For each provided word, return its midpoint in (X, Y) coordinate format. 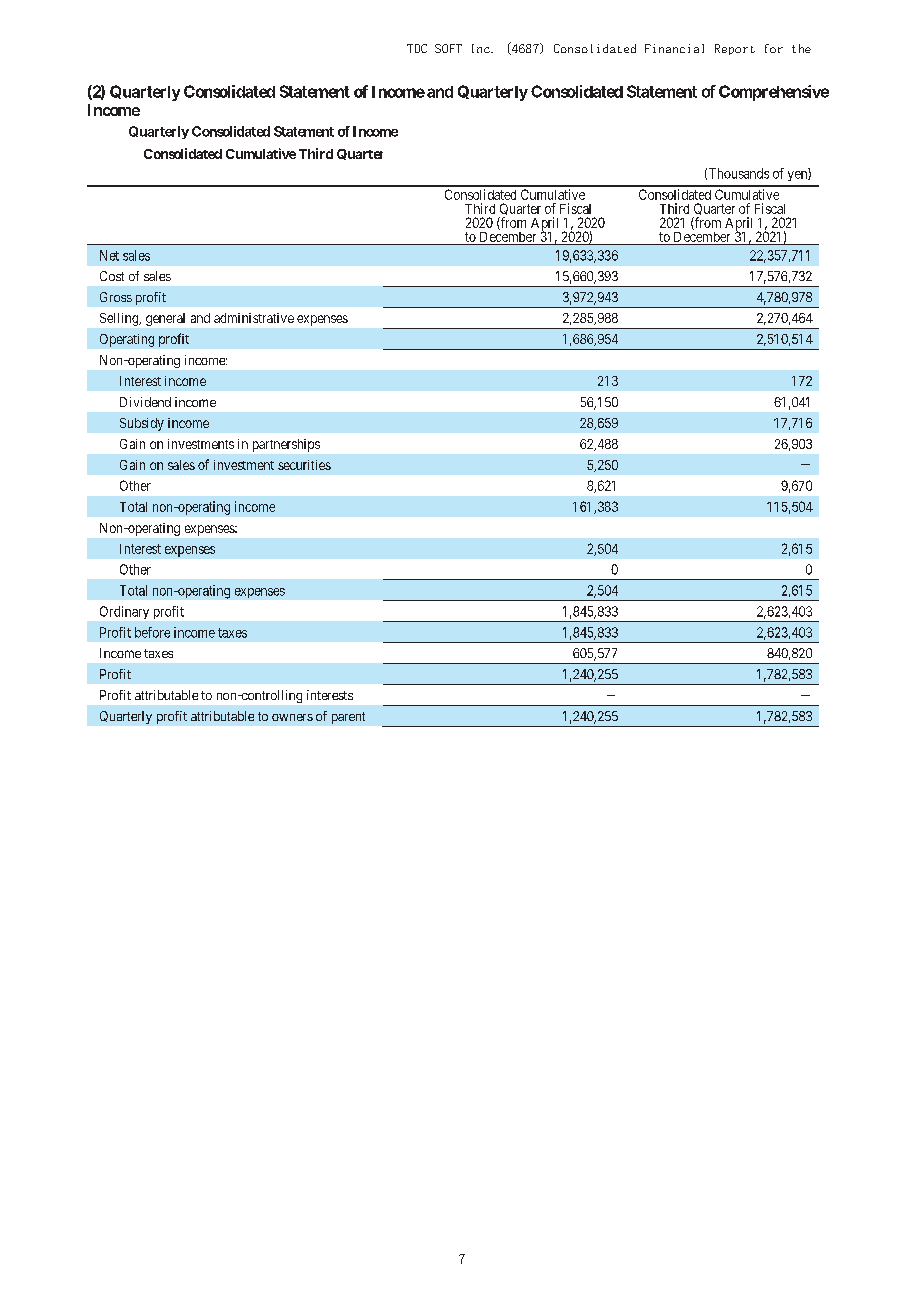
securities (304, 465)
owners (292, 717)
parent (348, 718)
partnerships (286, 445)
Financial (674, 48)
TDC (417, 48)
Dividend (145, 402)
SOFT (448, 48)
